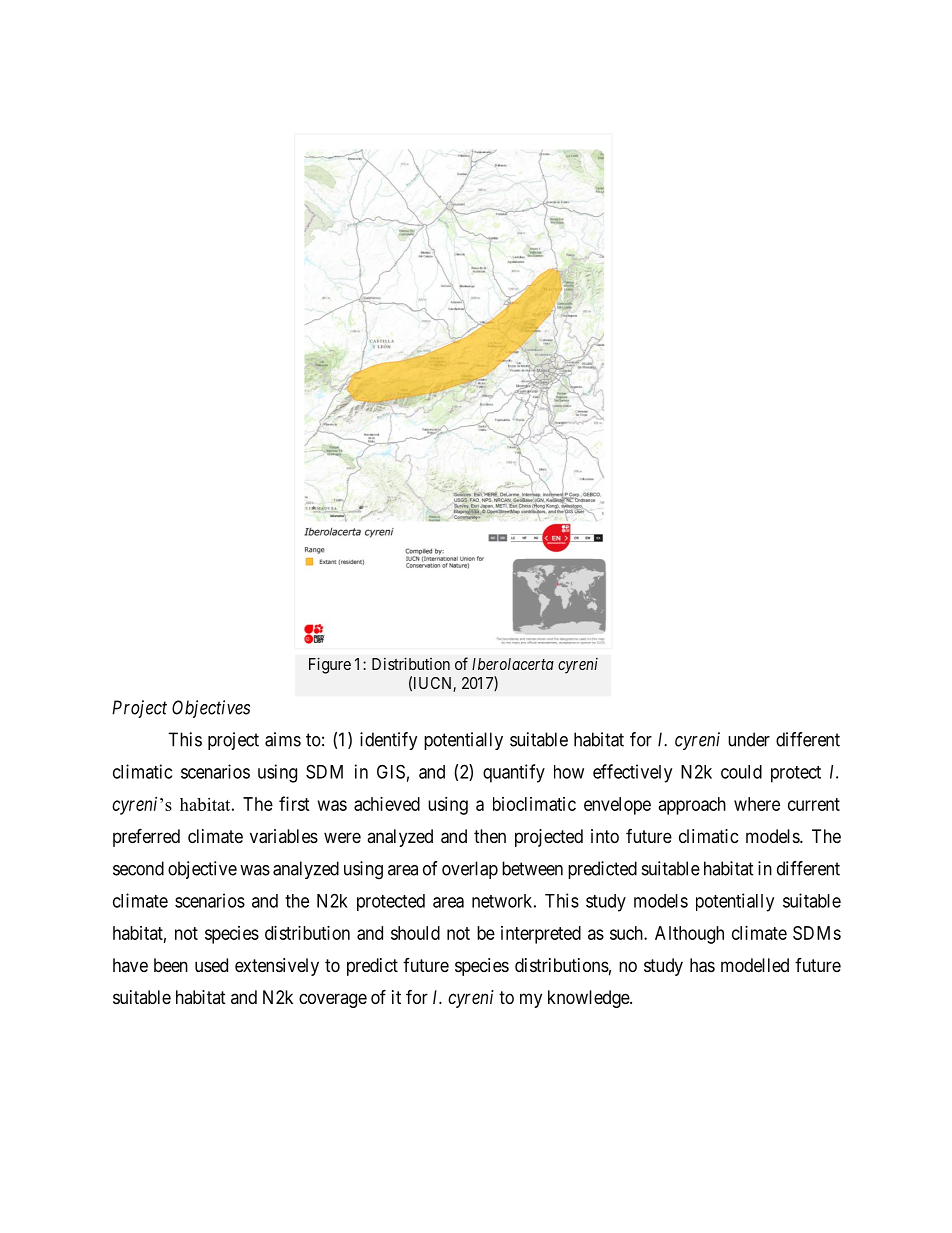 The width and height of the page is (952, 1233). I want to click on knowledge, so click(589, 999).
